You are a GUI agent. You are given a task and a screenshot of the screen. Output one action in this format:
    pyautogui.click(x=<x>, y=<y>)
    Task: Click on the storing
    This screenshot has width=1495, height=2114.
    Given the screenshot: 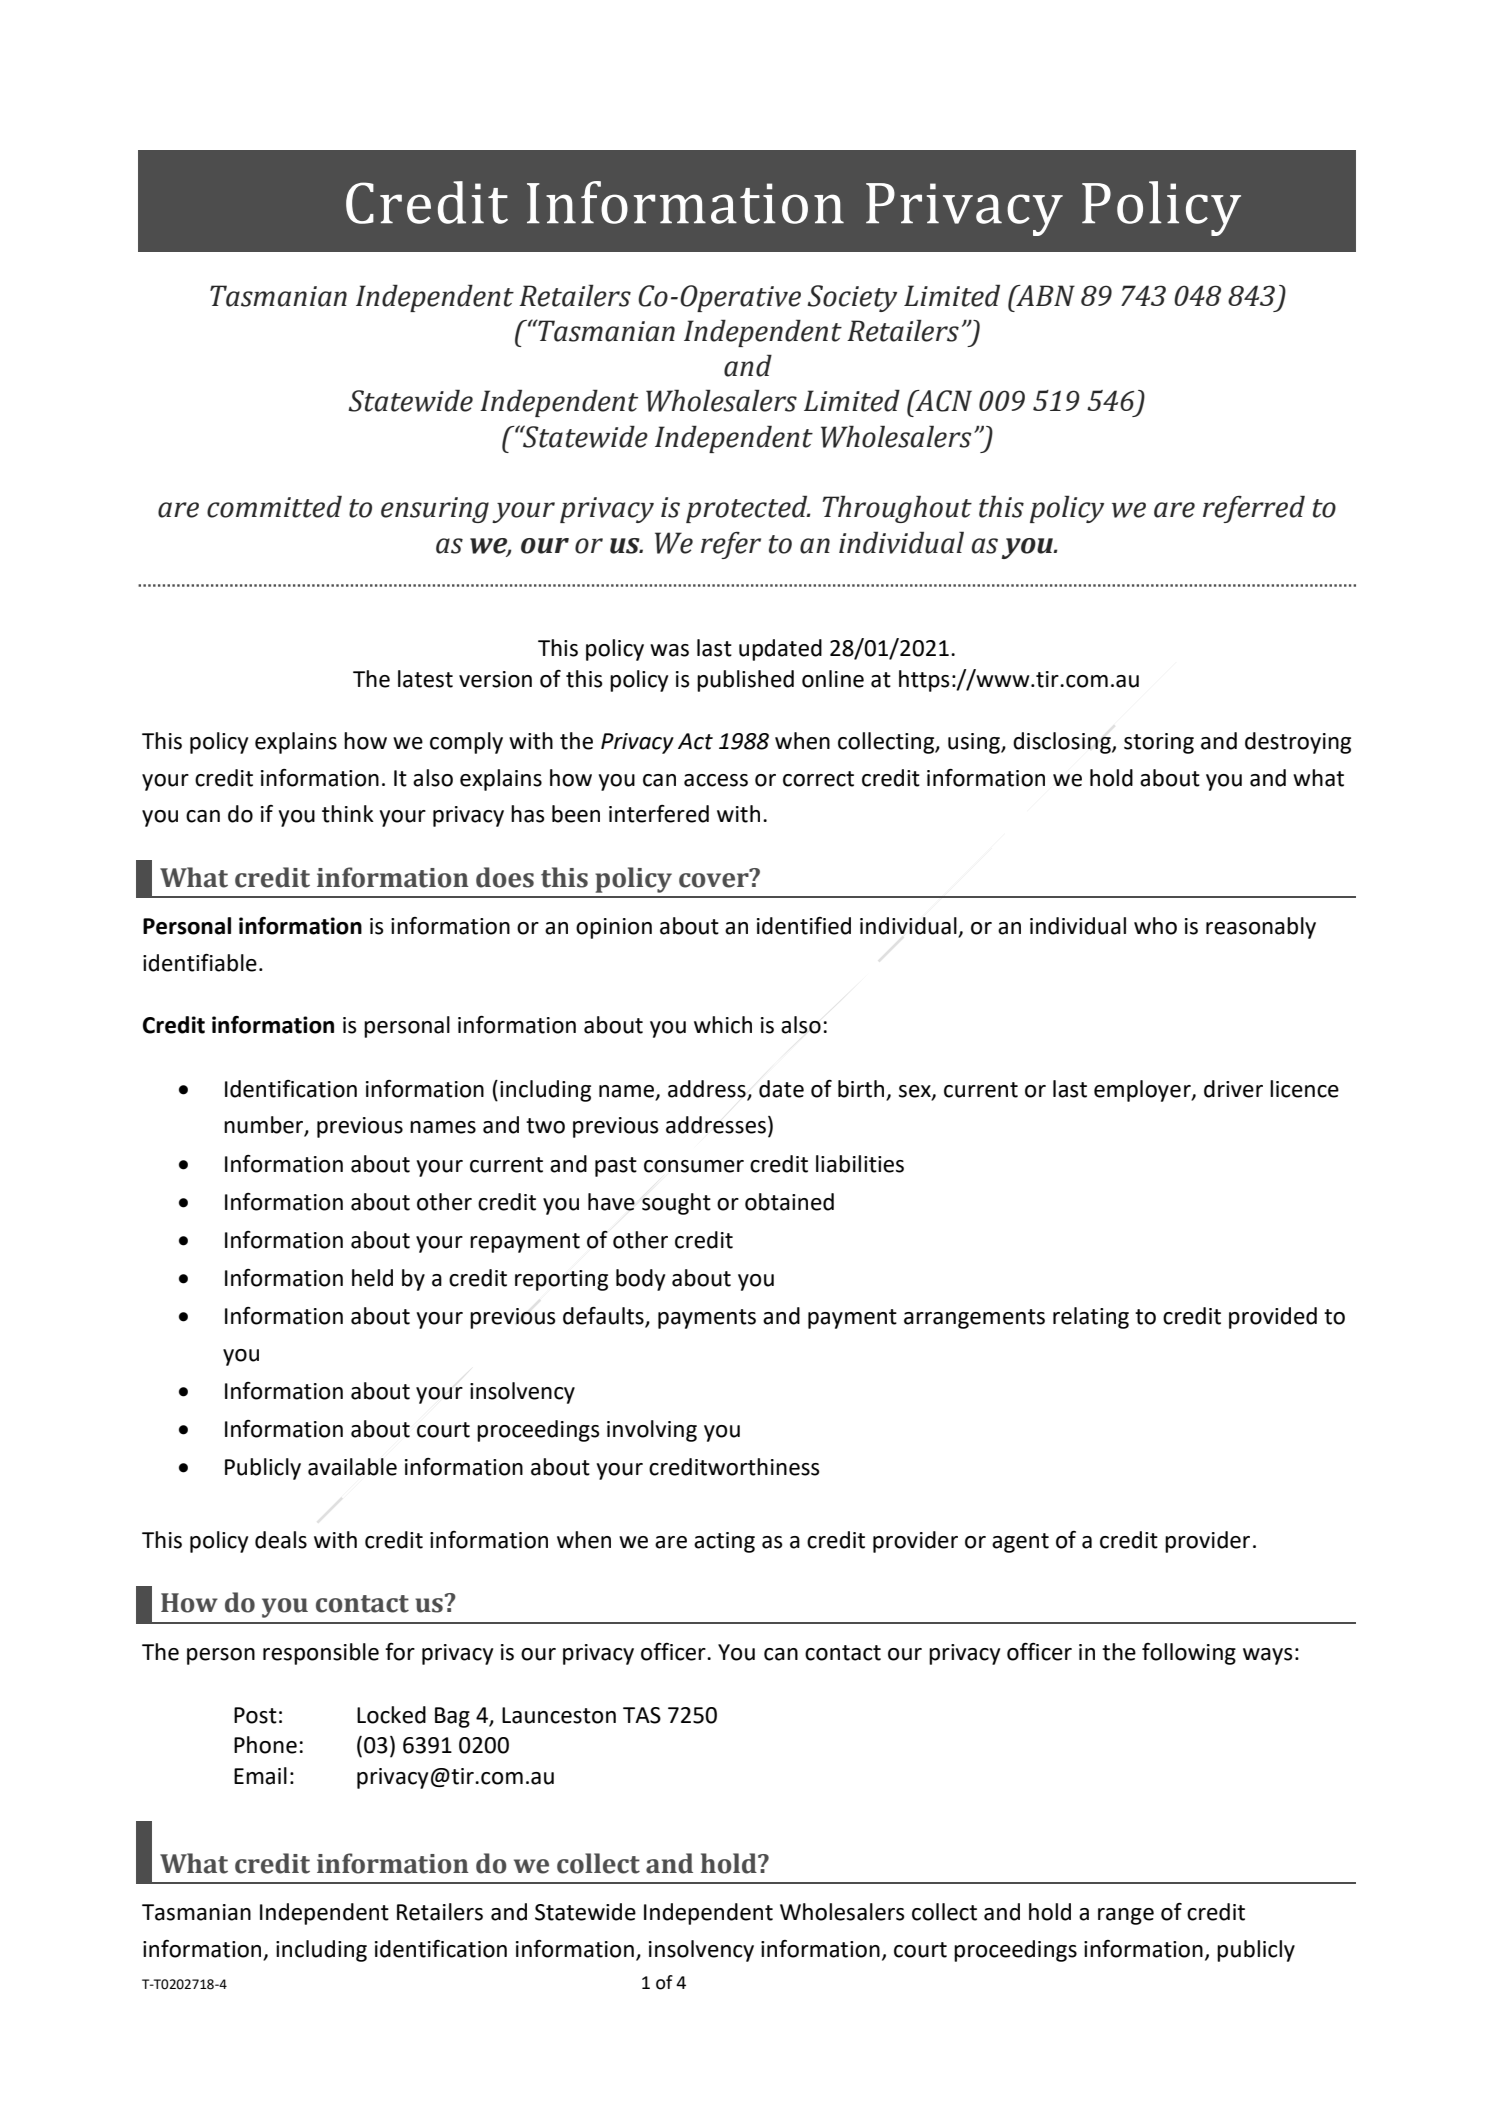 What is the action you would take?
    pyautogui.click(x=1159, y=743)
